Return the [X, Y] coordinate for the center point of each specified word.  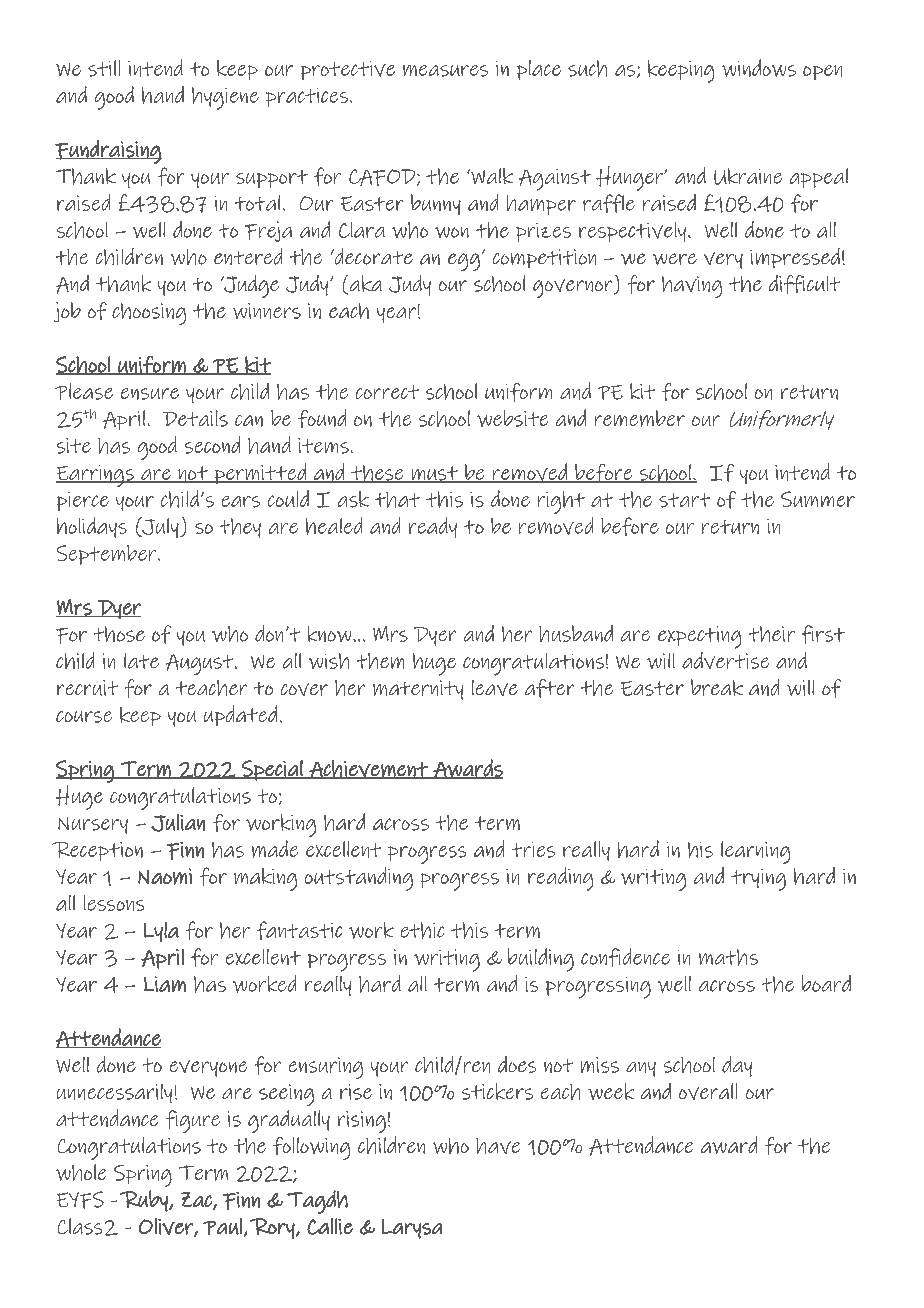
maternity [418, 690]
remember [640, 418]
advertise [725, 661]
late [141, 661]
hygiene [225, 98]
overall [708, 1091]
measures [445, 70]
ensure [150, 394]
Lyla [161, 932]
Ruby [145, 1201]
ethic [422, 930]
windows [759, 68]
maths [728, 957]
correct [387, 392]
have [498, 1146]
